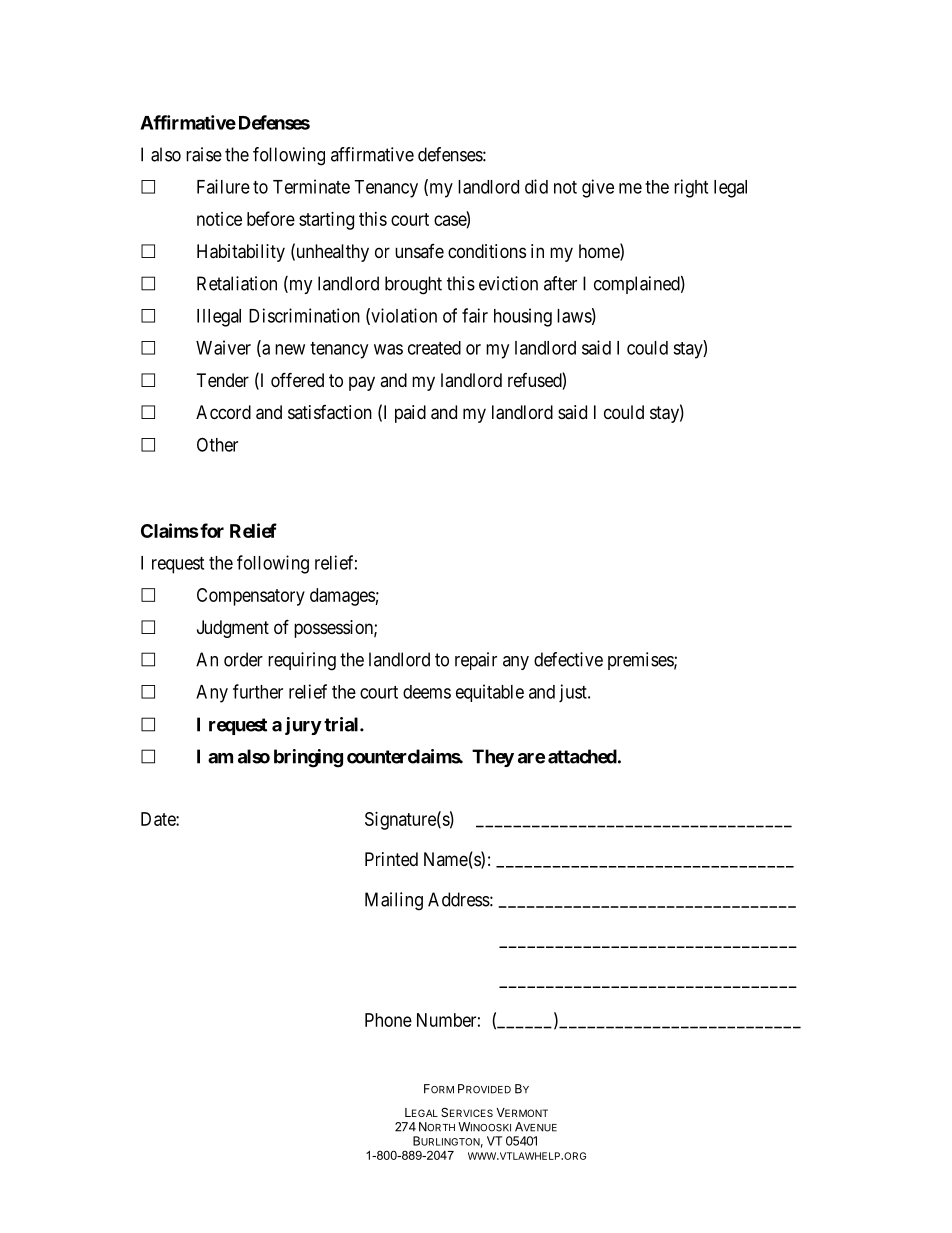  What do you see at coordinates (223, 186) in the screenshot?
I see `Failure` at bounding box center [223, 186].
